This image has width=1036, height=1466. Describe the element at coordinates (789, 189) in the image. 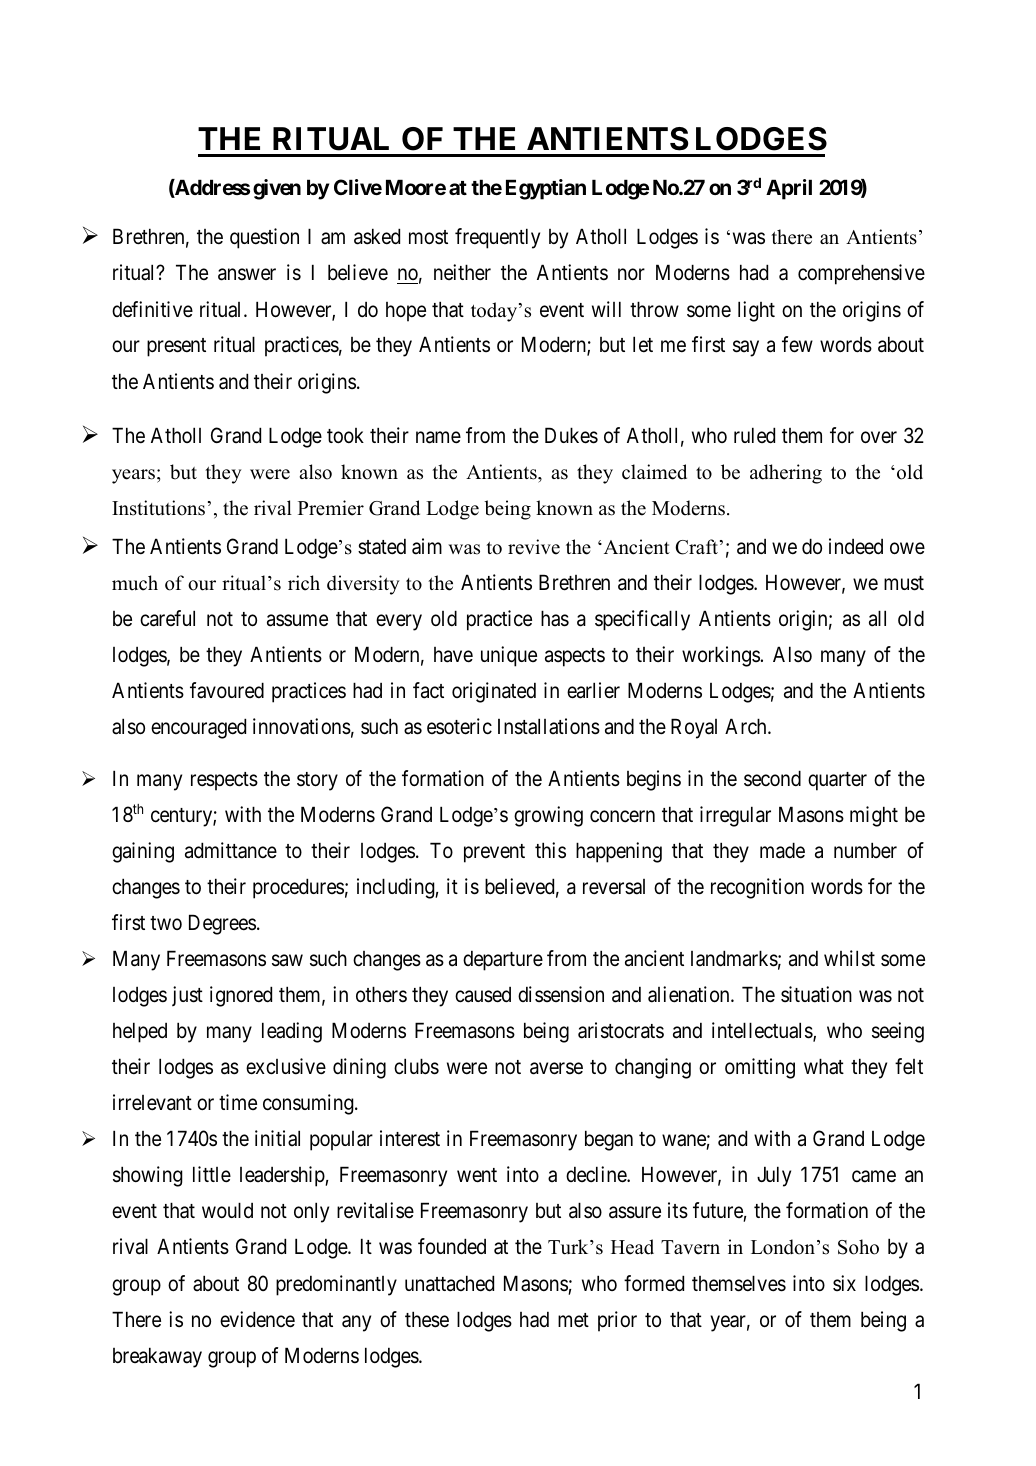

I see `April` at that location.
